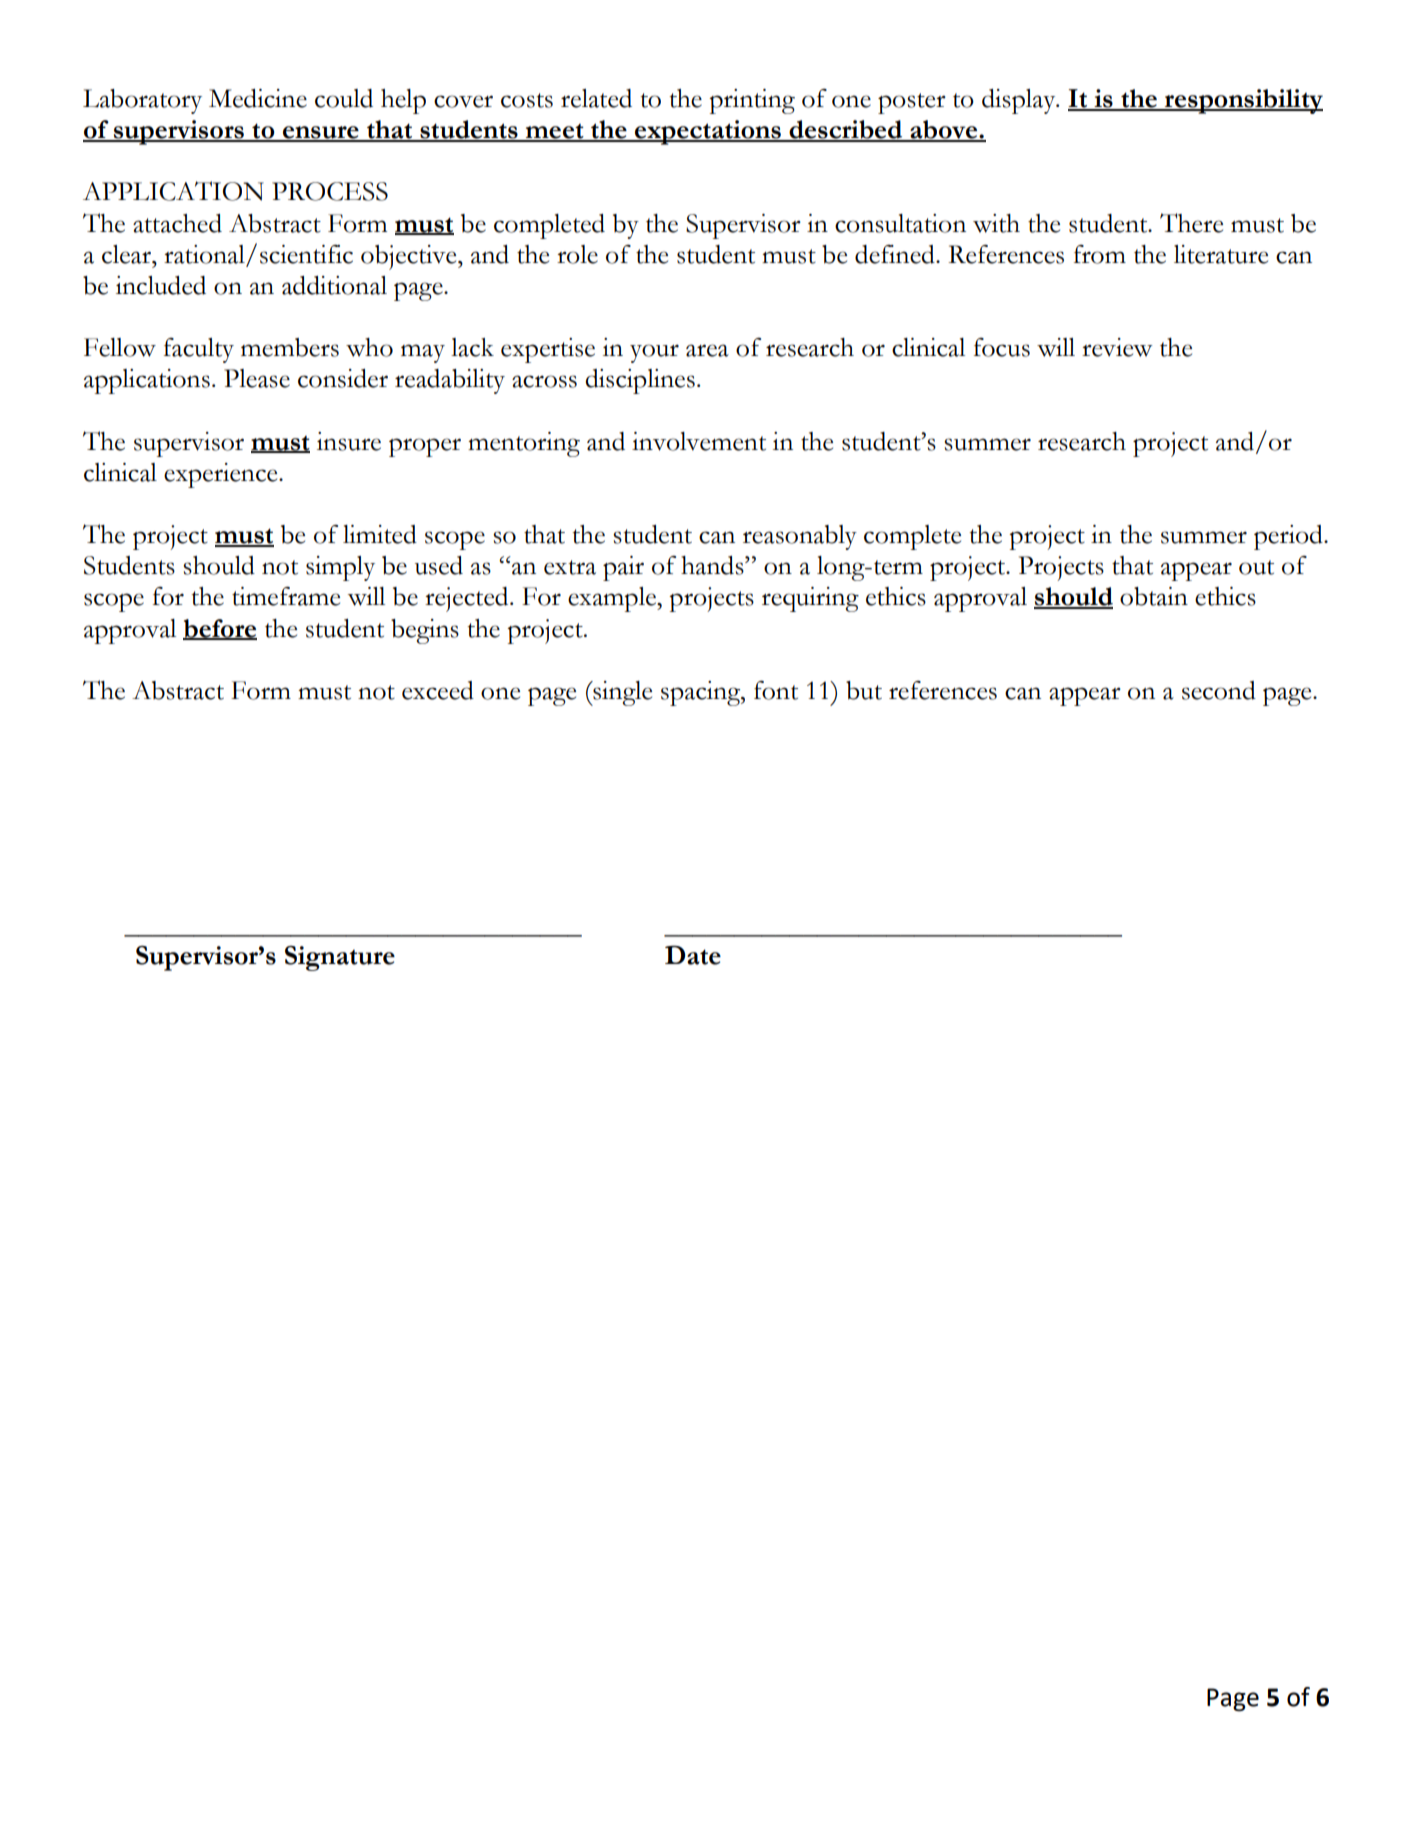 Image resolution: width=1413 pixels, height=1828 pixels. I want to click on responsibility, so click(1243, 101).
